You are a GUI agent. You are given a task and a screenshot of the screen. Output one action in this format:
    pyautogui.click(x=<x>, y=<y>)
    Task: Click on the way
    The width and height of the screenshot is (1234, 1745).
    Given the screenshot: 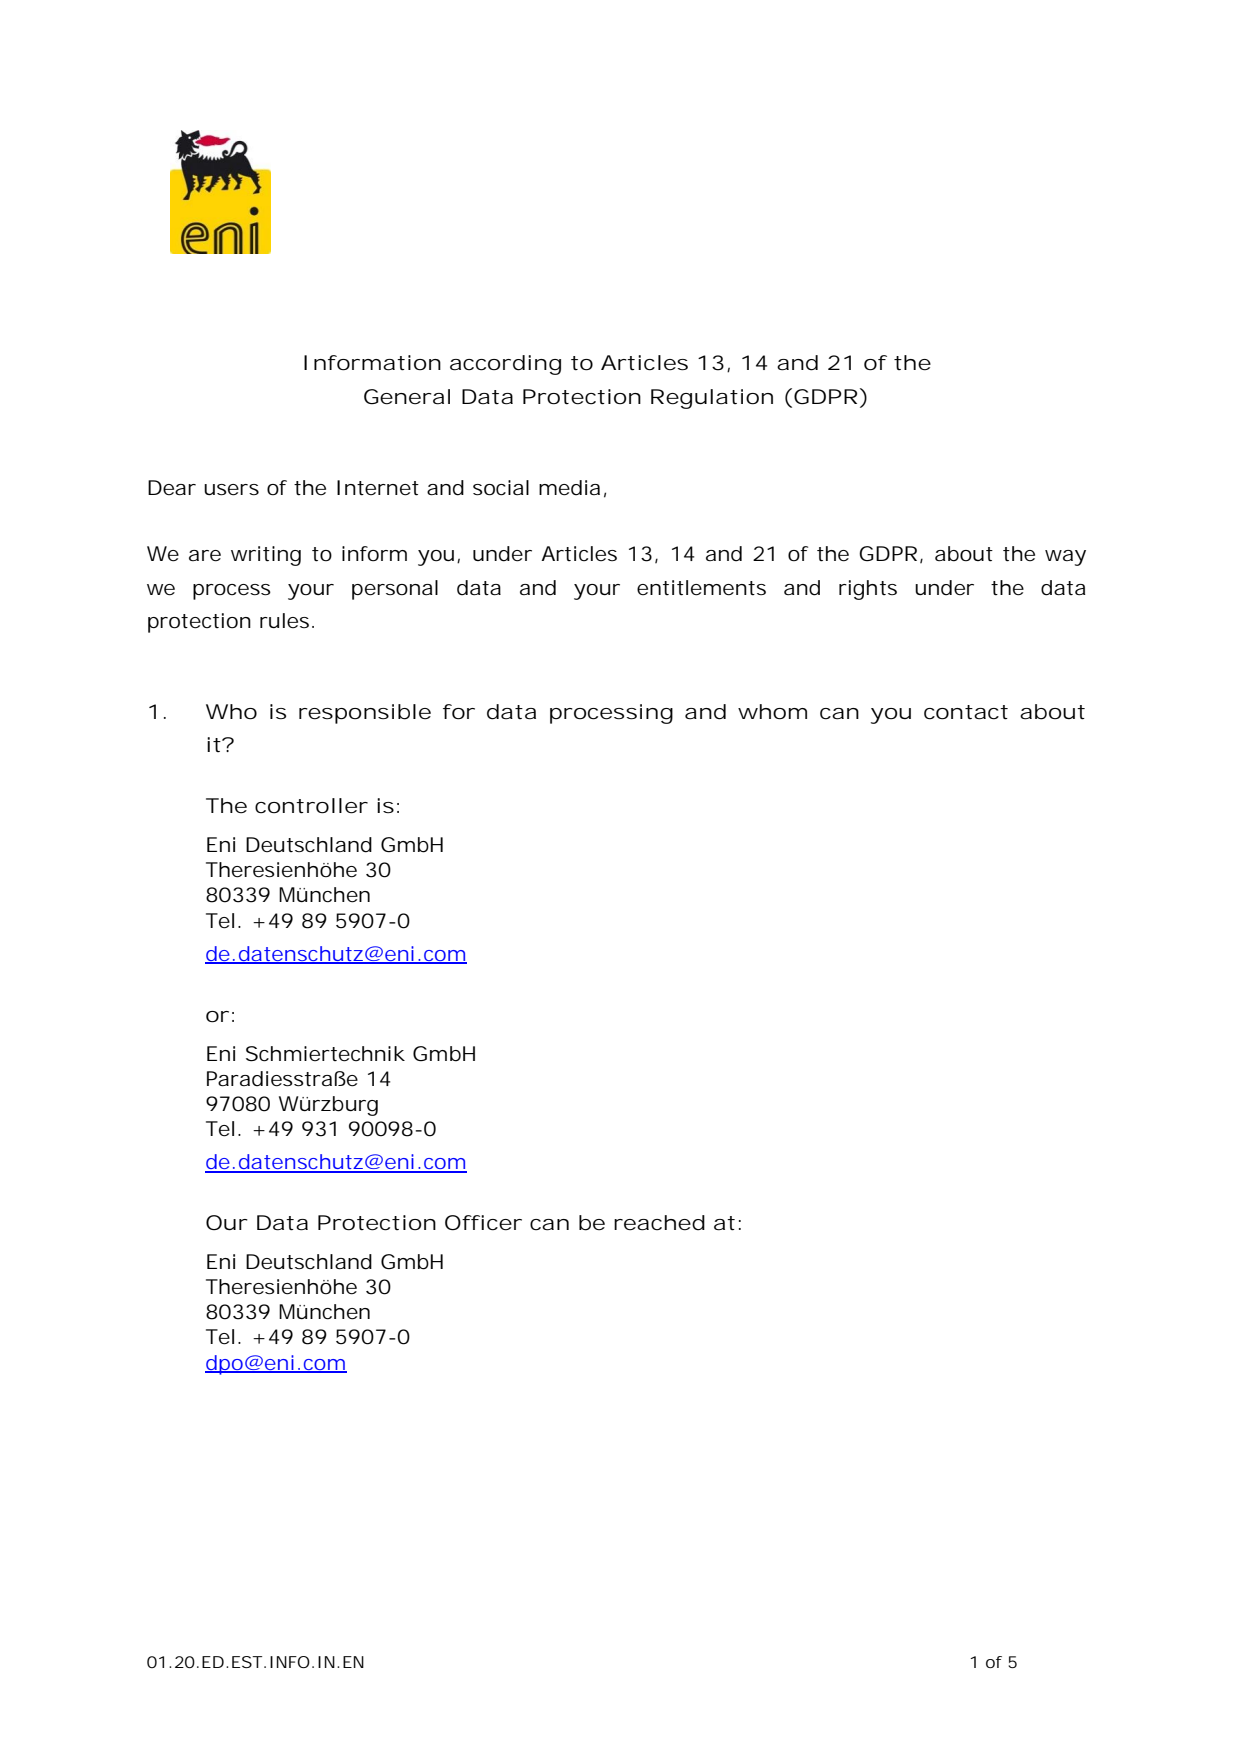 What is the action you would take?
    pyautogui.click(x=1065, y=558)
